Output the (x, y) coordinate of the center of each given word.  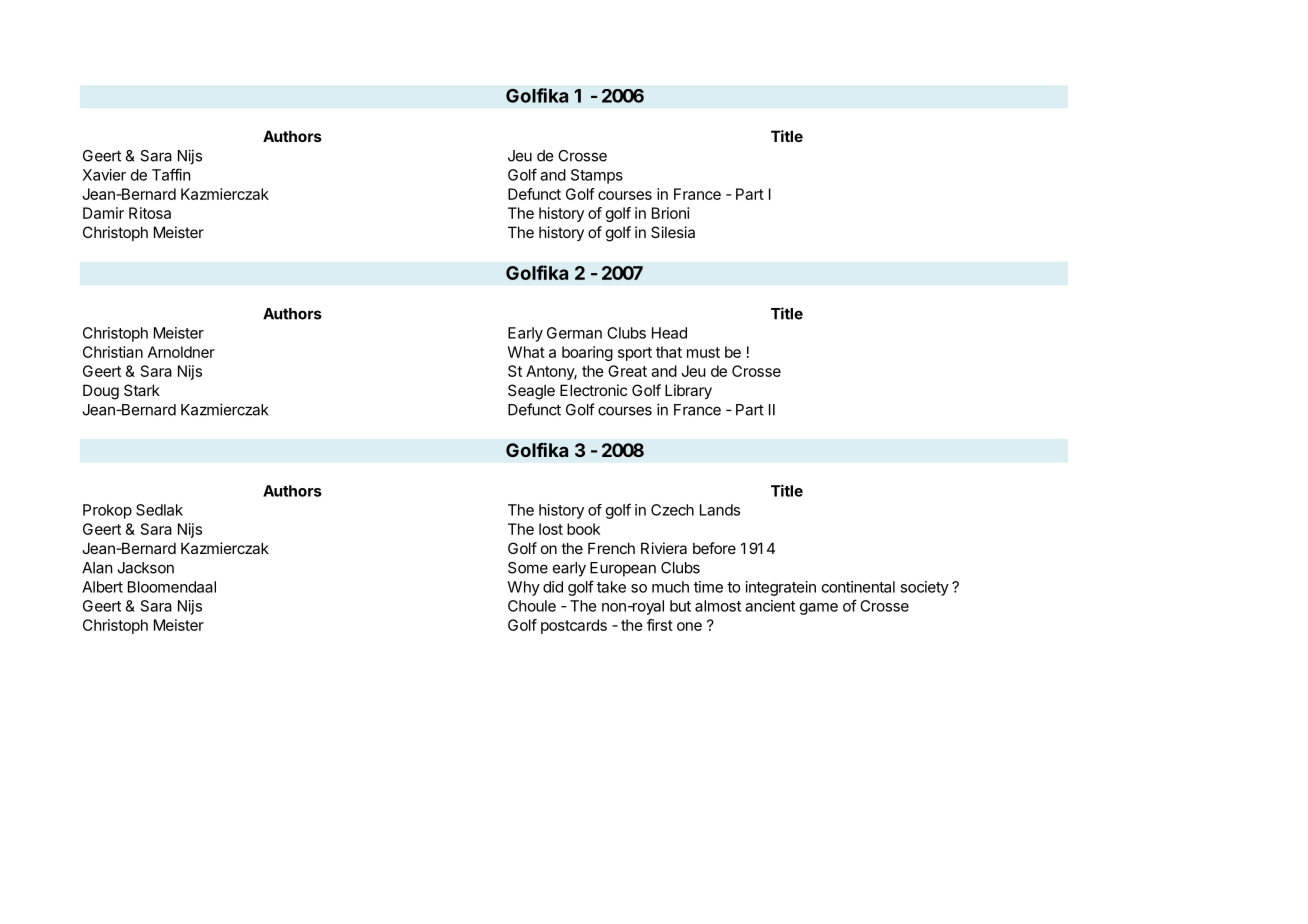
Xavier (104, 175)
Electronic (593, 390)
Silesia (673, 232)
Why (523, 588)
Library (688, 391)
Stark (142, 390)
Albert (102, 587)
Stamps (597, 176)
